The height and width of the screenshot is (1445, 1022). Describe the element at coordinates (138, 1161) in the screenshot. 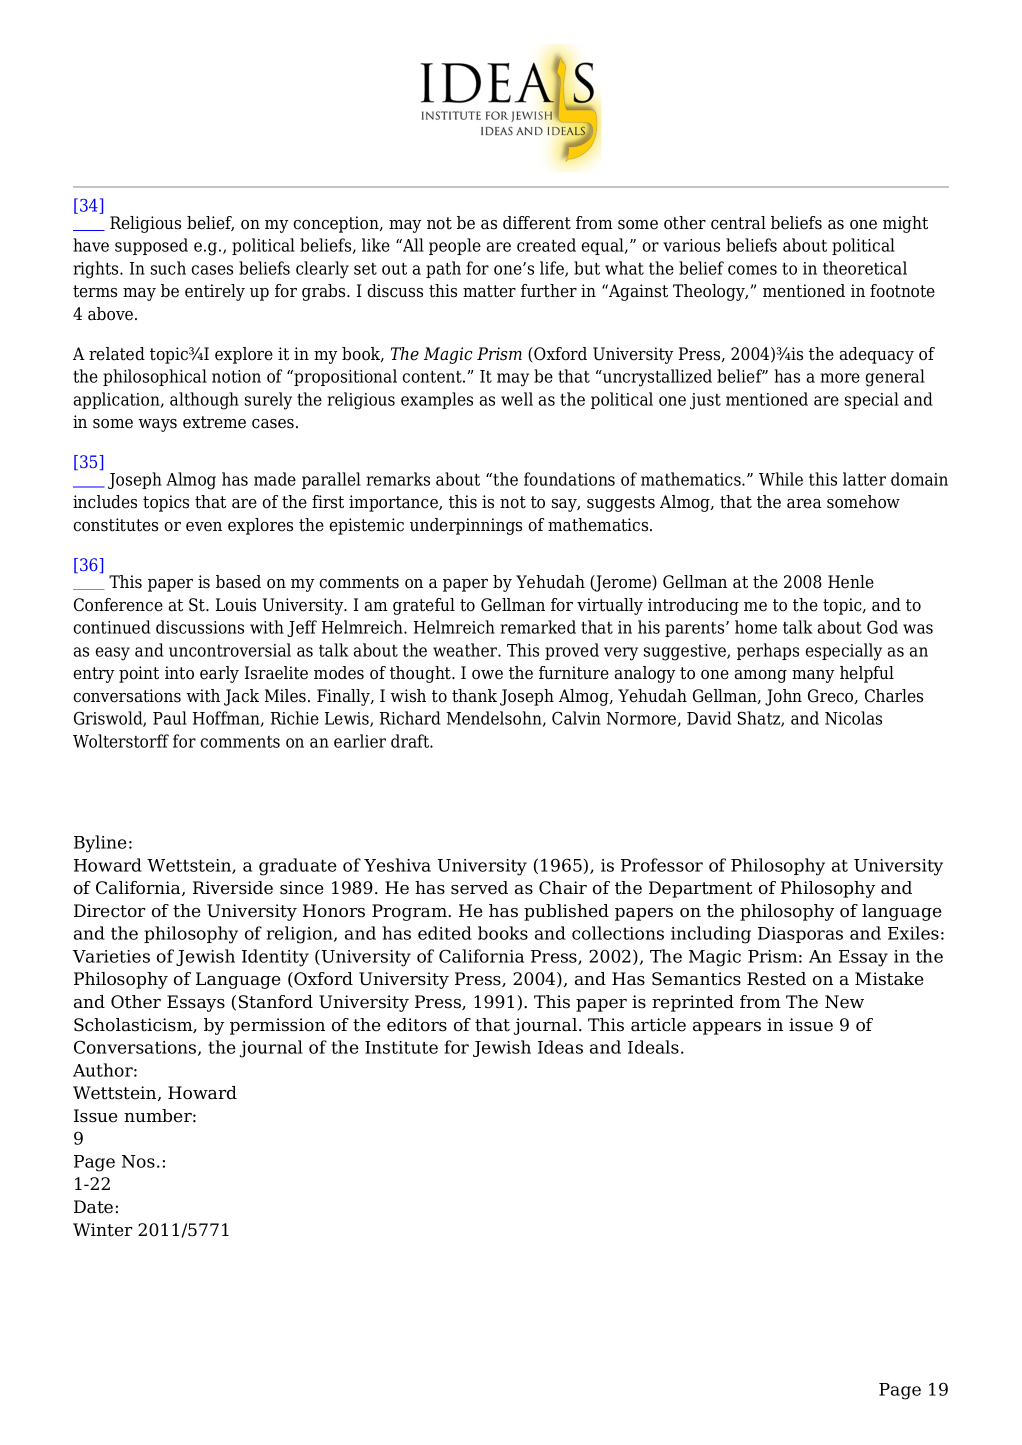

I see `Nos` at that location.
